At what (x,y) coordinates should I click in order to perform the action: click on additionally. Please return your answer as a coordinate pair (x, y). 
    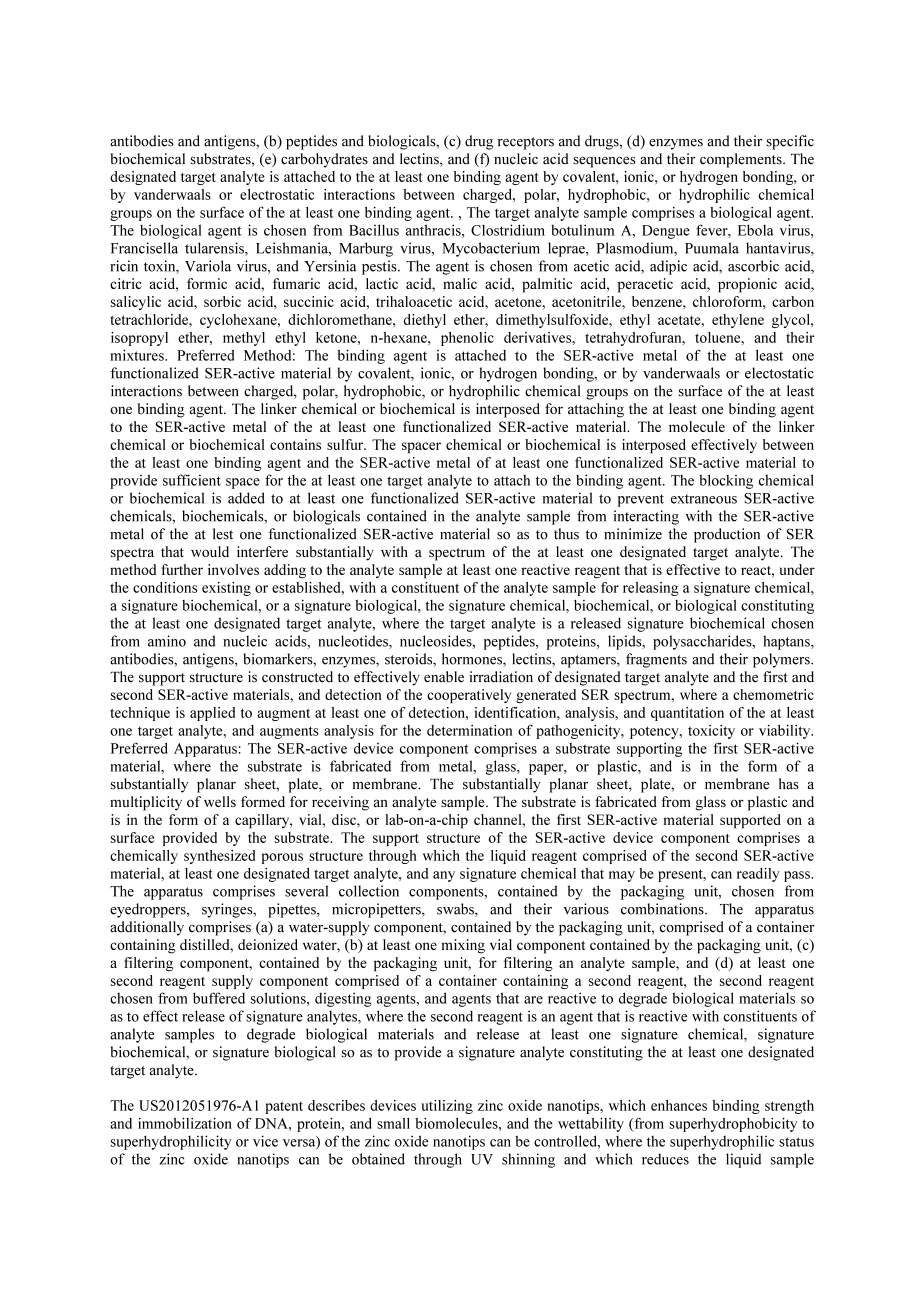
    Looking at the image, I should click on (147, 928).
